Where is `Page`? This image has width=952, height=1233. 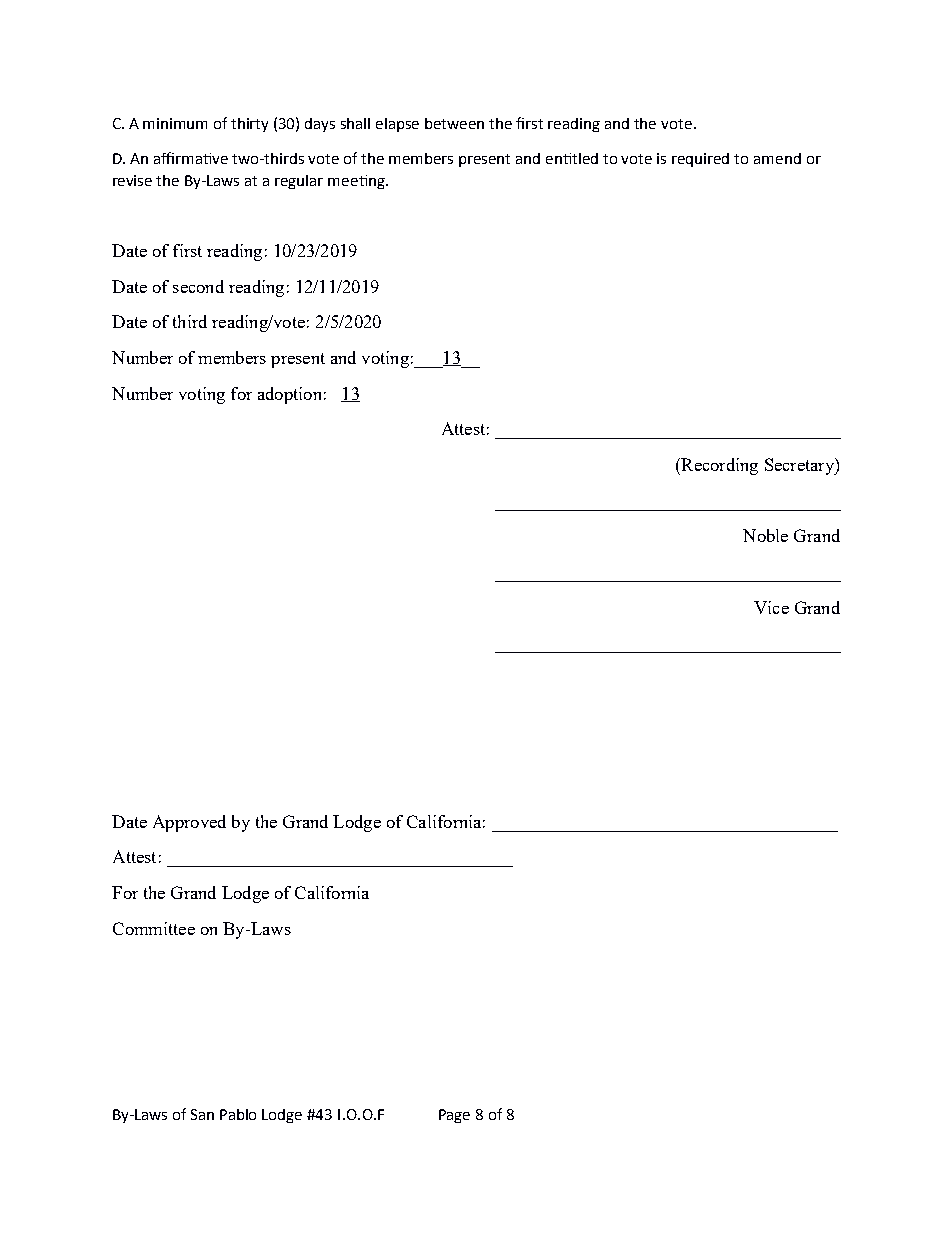 Page is located at coordinates (454, 1116).
